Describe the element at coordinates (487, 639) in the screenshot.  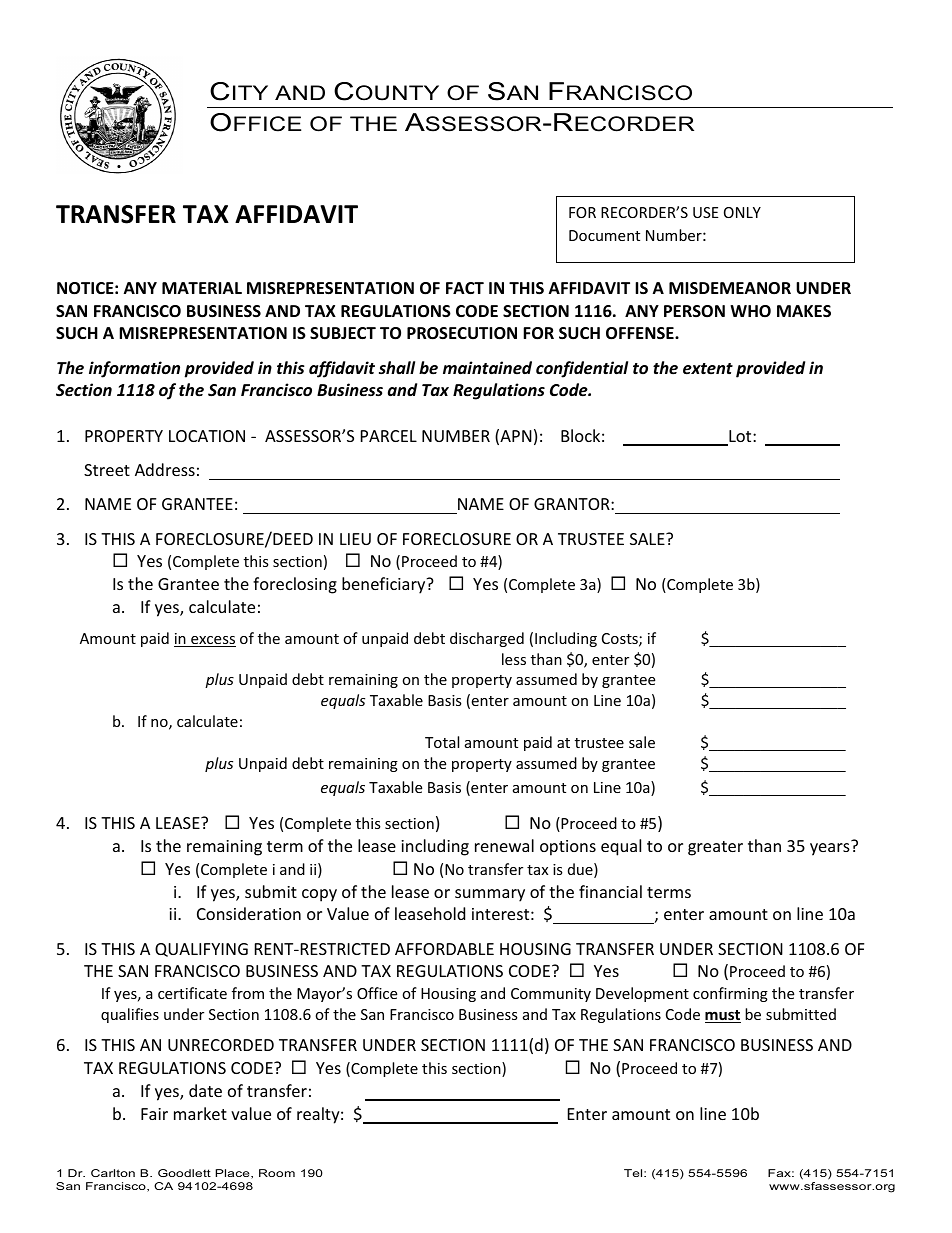
I see `discharged` at that location.
